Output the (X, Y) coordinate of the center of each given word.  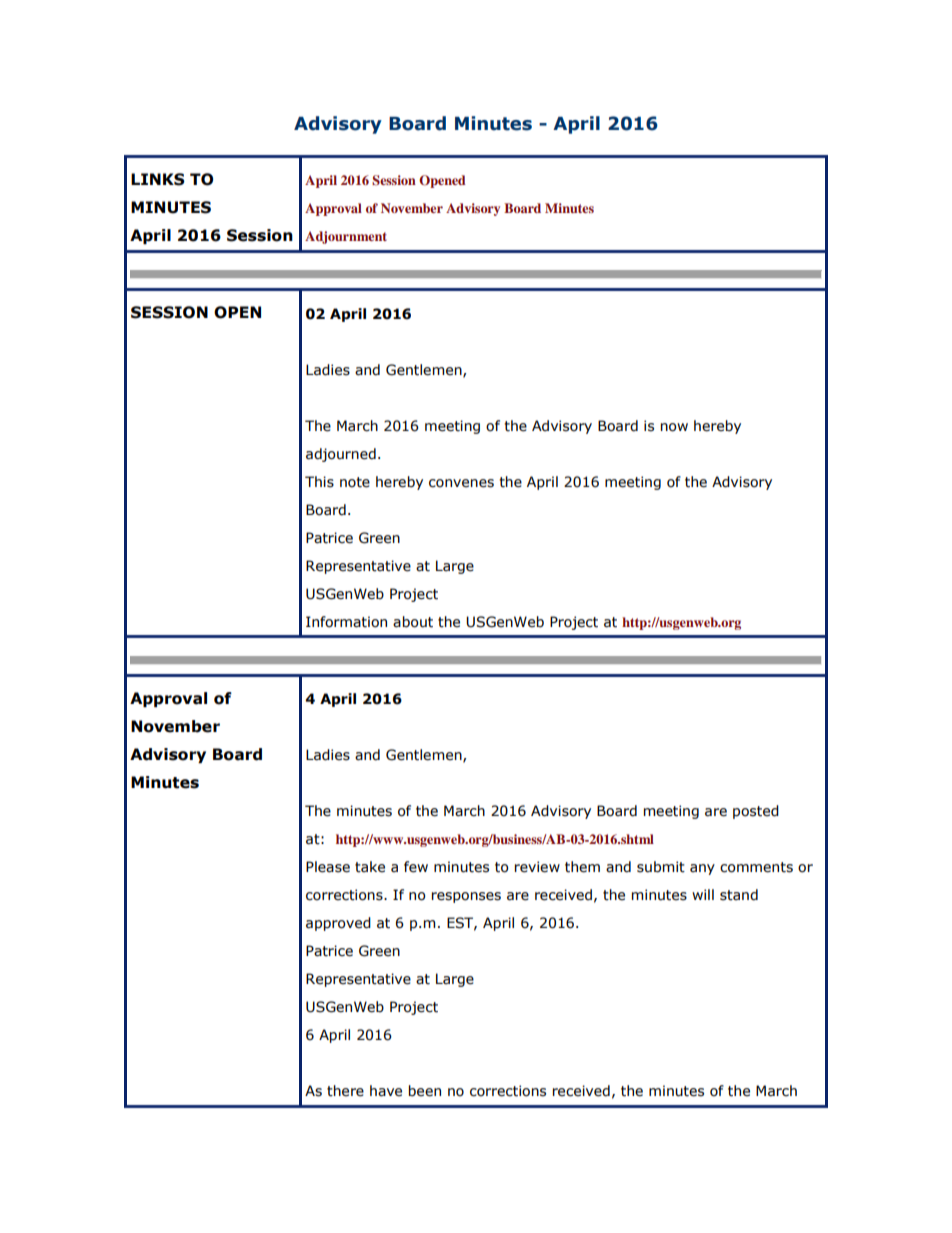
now (674, 427)
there (345, 1091)
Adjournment (346, 237)
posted (756, 812)
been (425, 1091)
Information (346, 622)
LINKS (158, 179)
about (413, 622)
